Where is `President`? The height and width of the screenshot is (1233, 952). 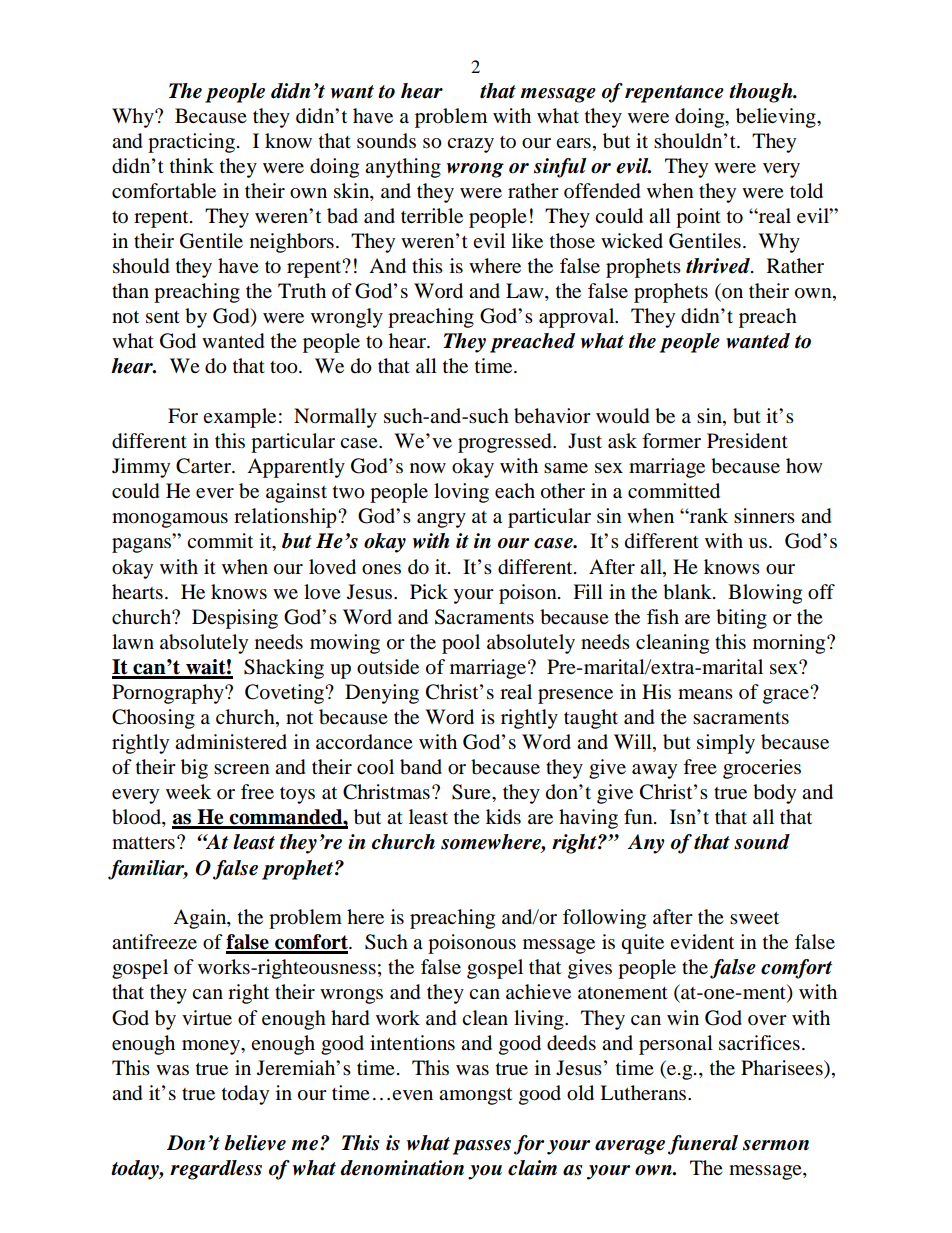
President is located at coordinates (747, 441).
